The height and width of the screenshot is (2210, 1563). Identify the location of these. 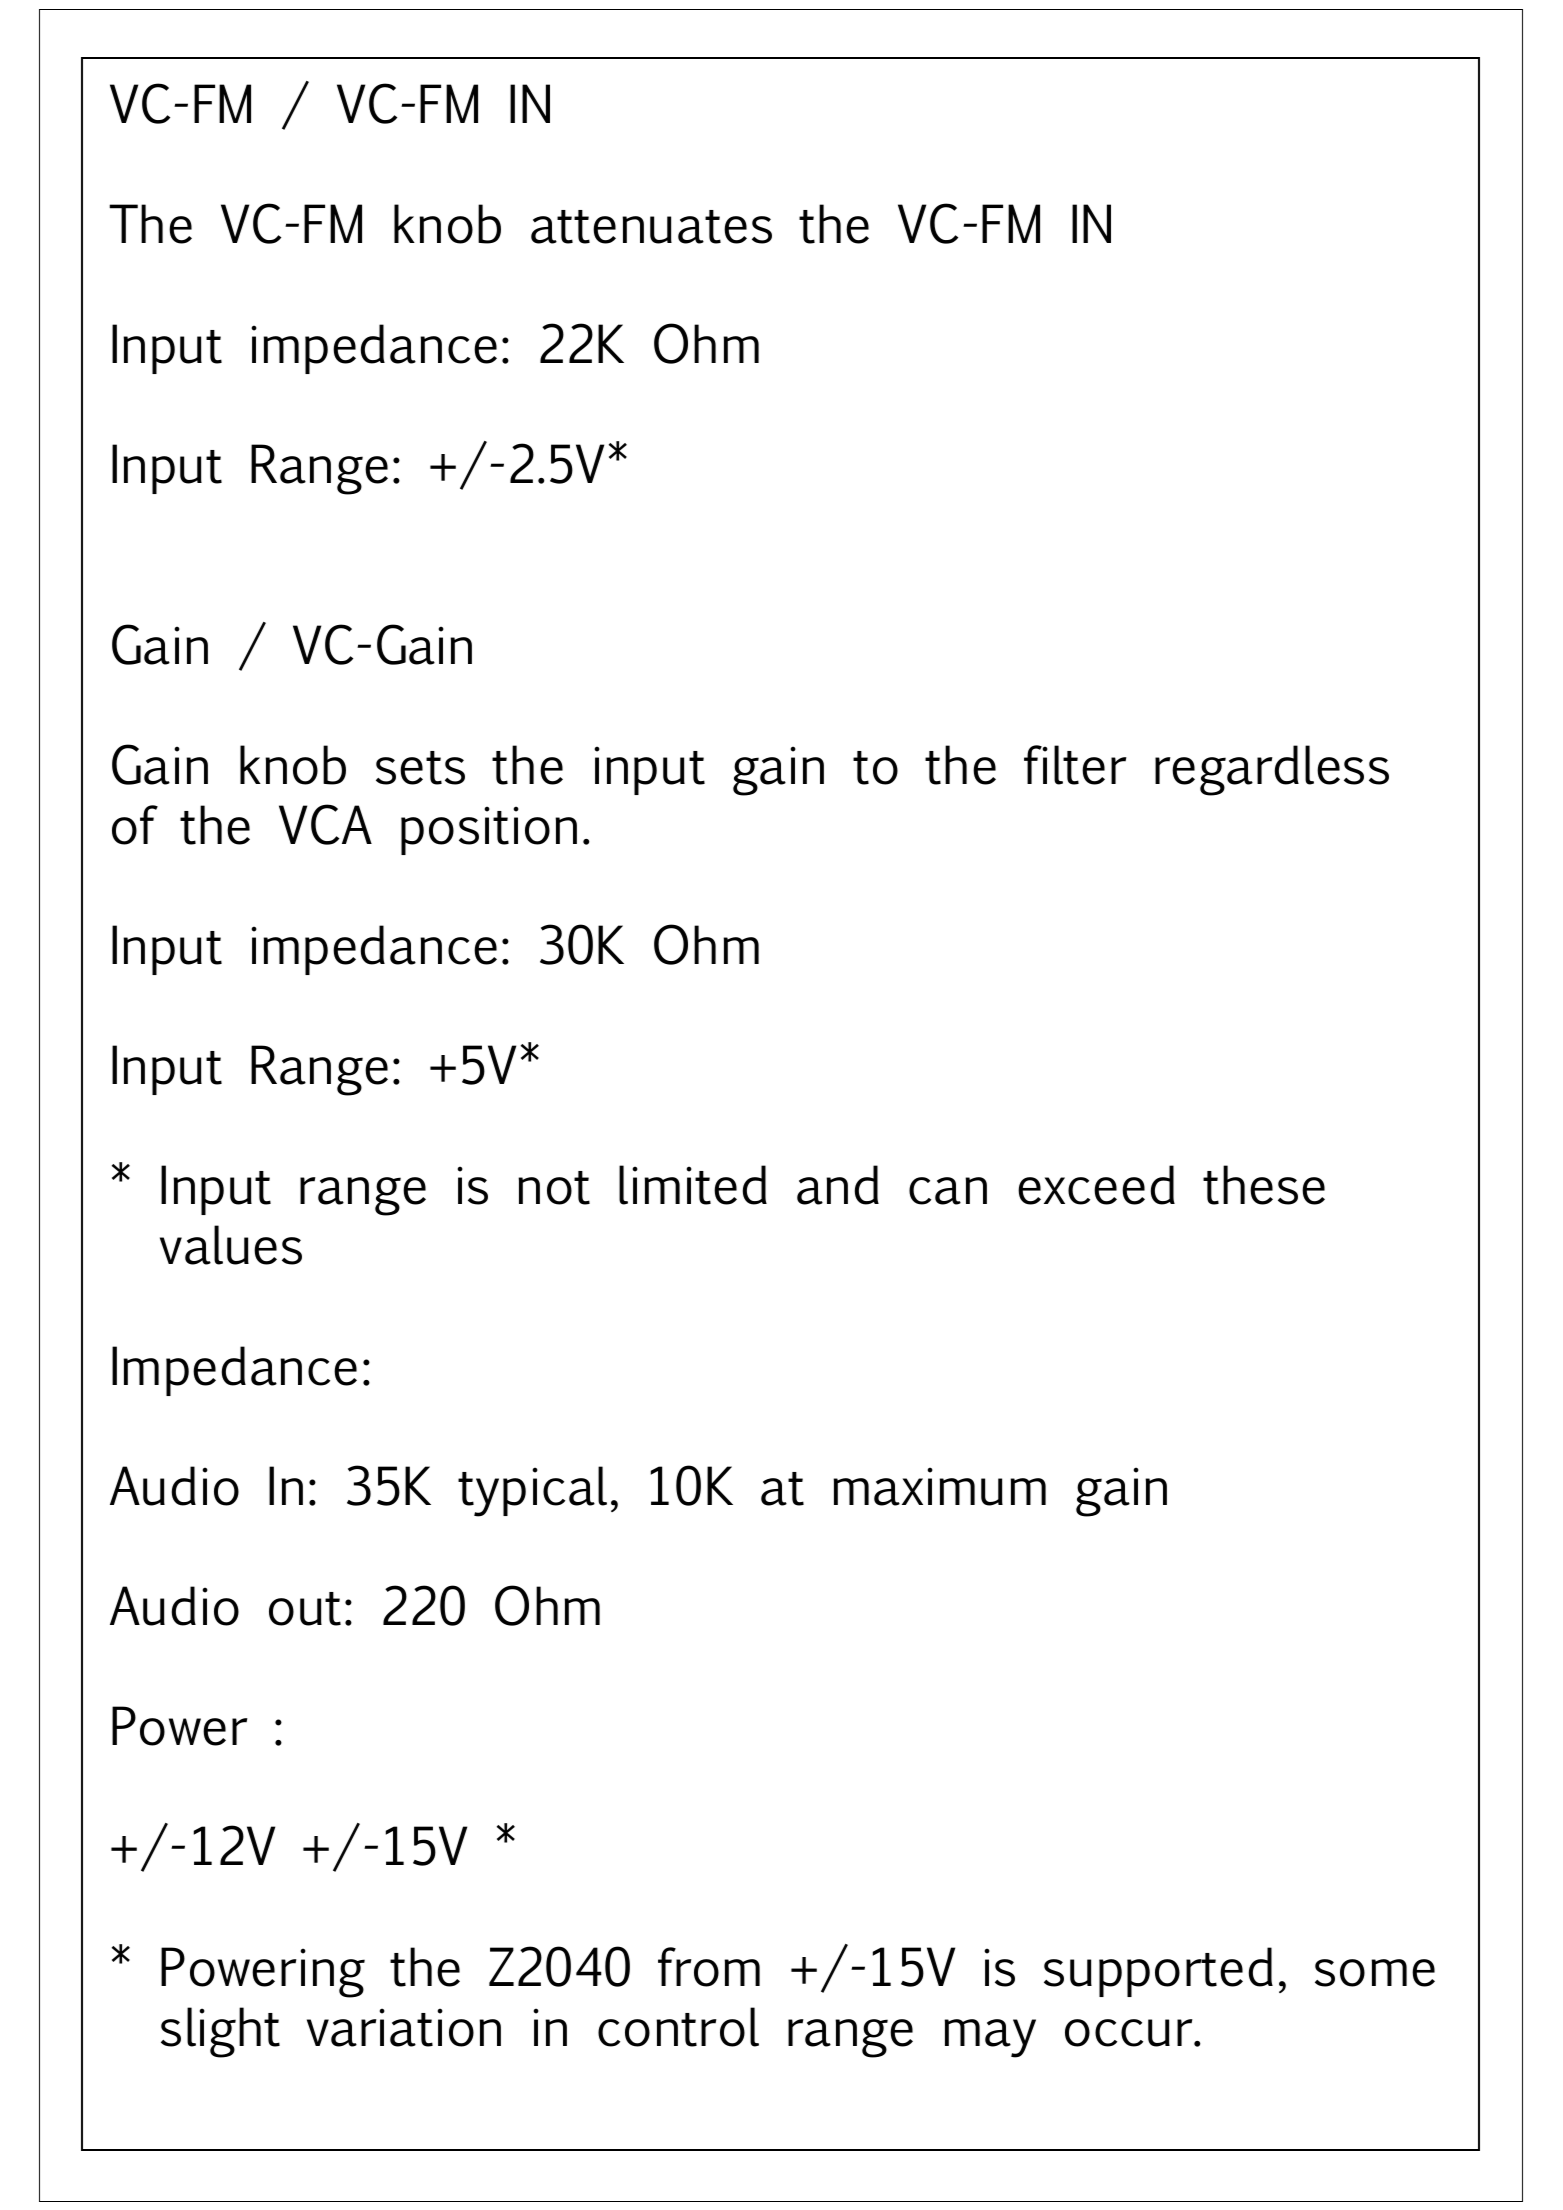
(1264, 1185).
